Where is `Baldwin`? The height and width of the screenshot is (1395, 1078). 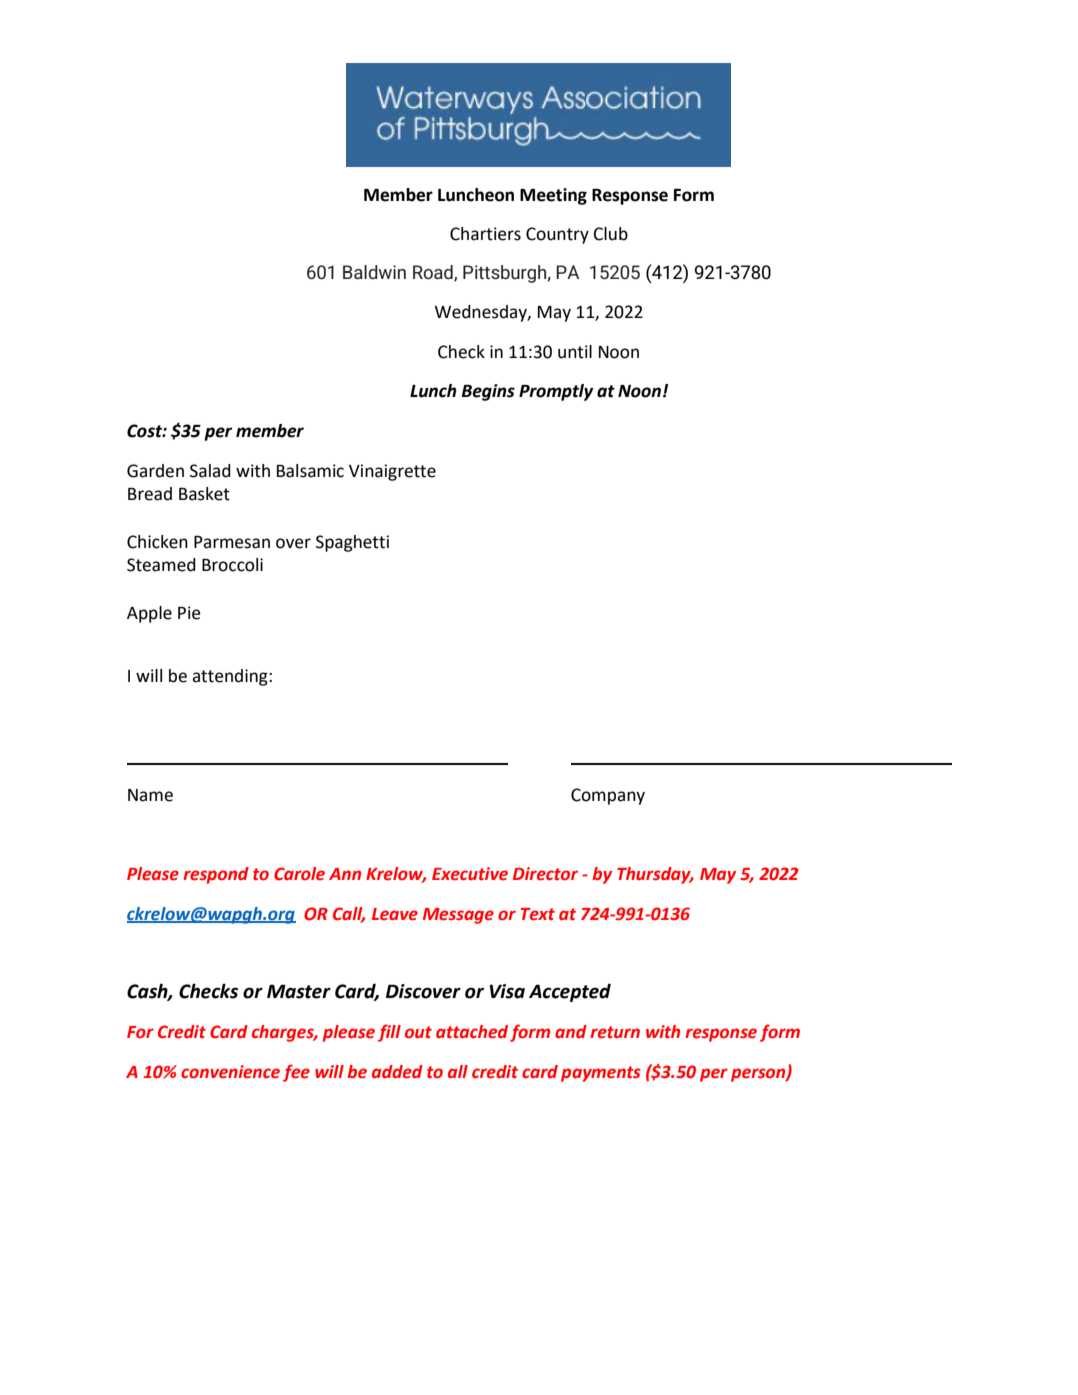
Baldwin is located at coordinates (374, 272).
